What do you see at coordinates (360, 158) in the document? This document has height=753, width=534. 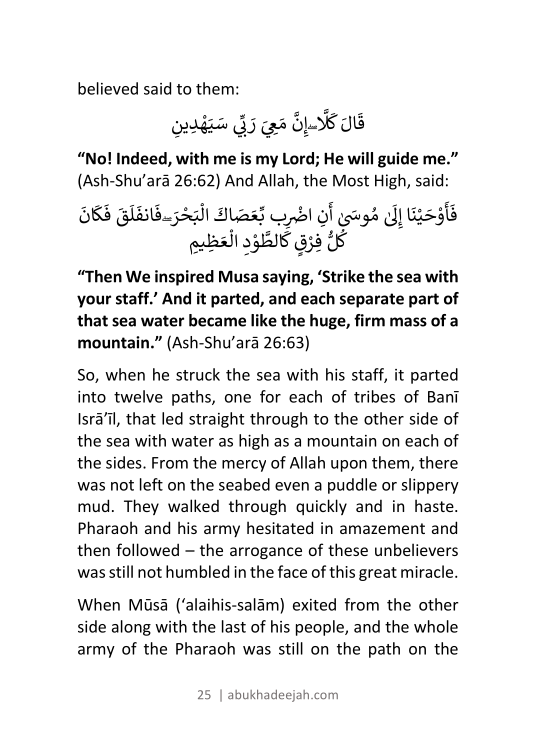 I see `will` at bounding box center [360, 158].
